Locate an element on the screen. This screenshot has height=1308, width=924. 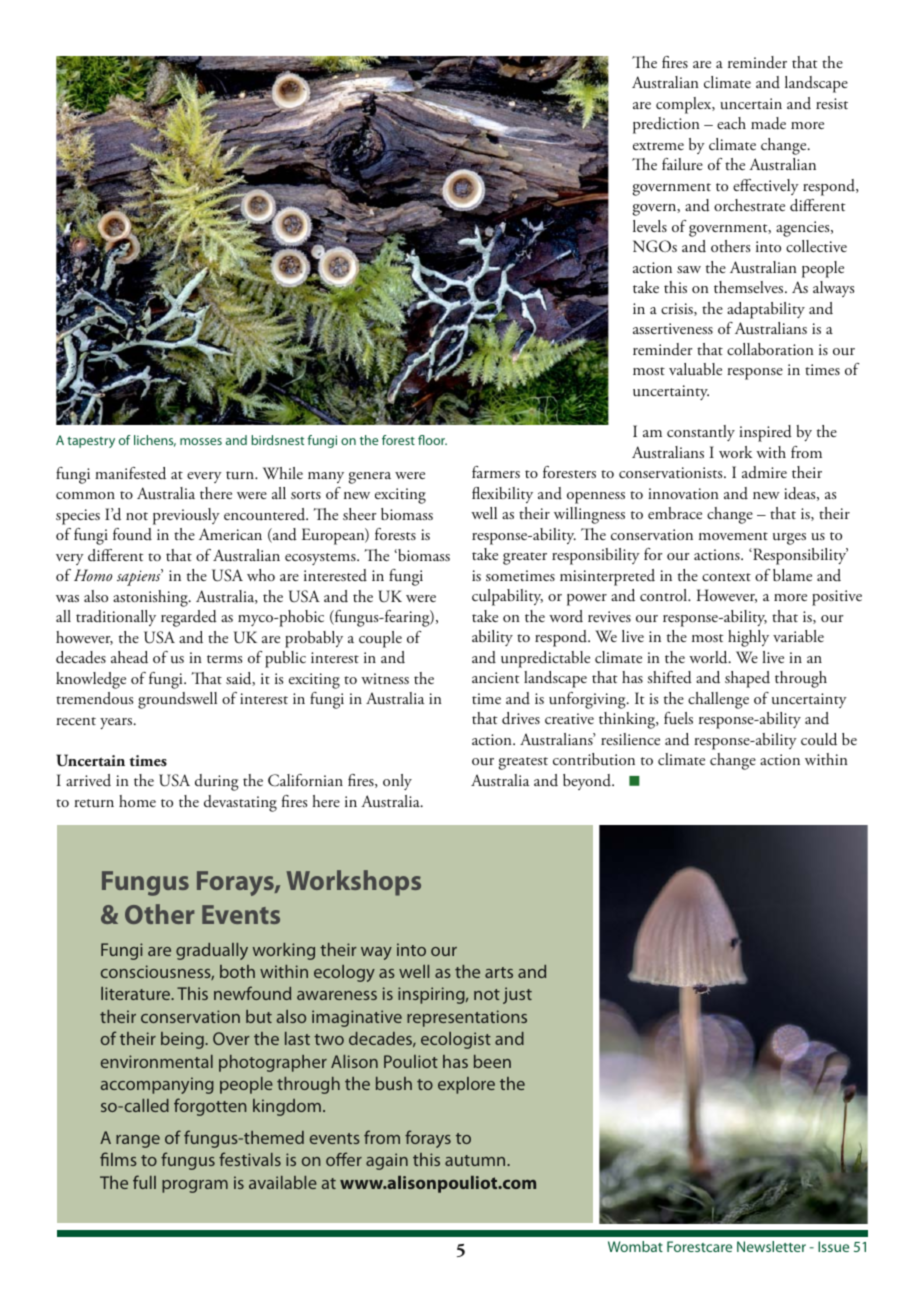
only is located at coordinates (397, 782).
